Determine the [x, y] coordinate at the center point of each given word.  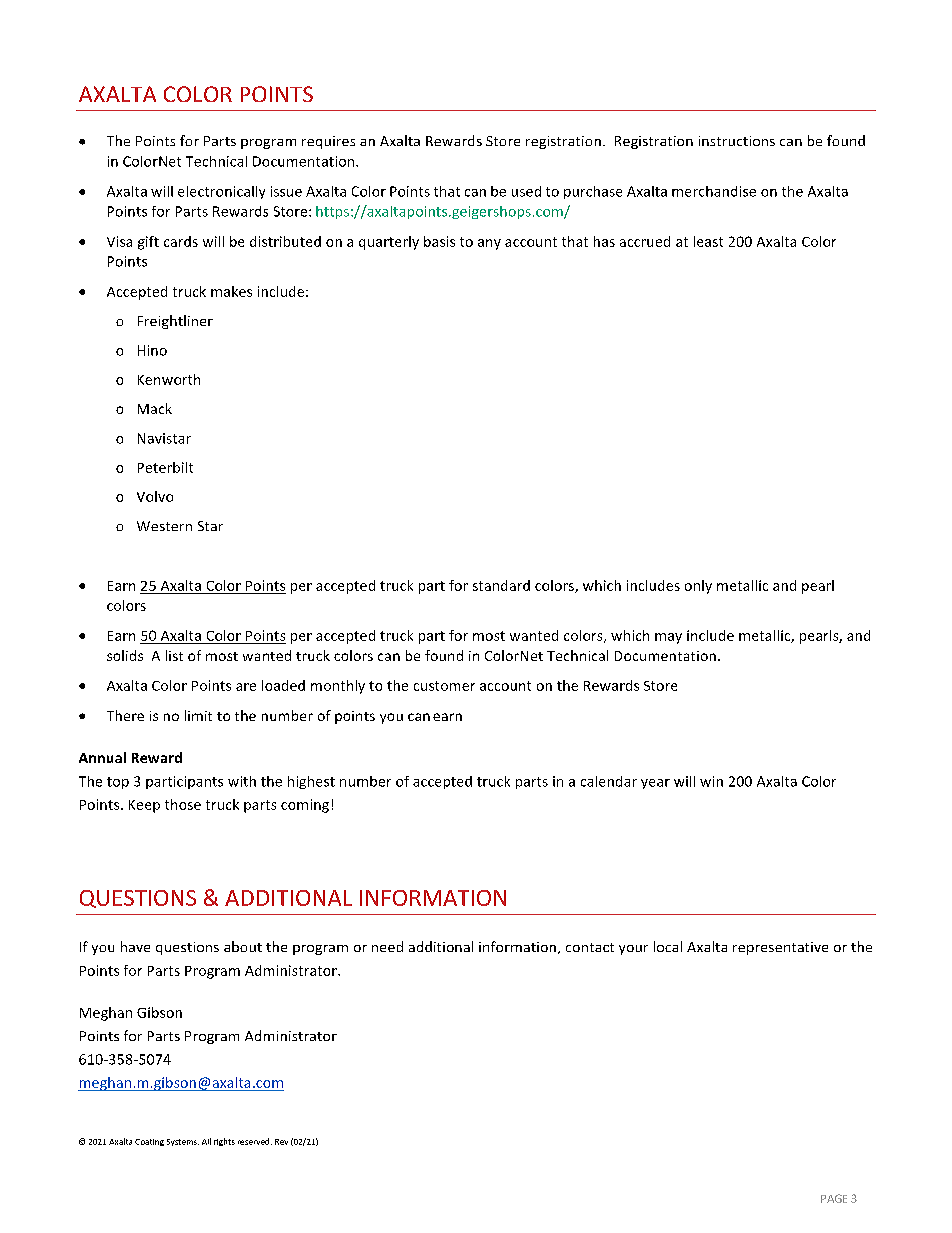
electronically [221, 192]
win [711, 781]
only [698, 587]
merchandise [714, 191]
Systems [183, 1142]
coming [305, 806]
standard [501, 585]
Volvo [155, 496]
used [526, 191]
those [183, 804]
